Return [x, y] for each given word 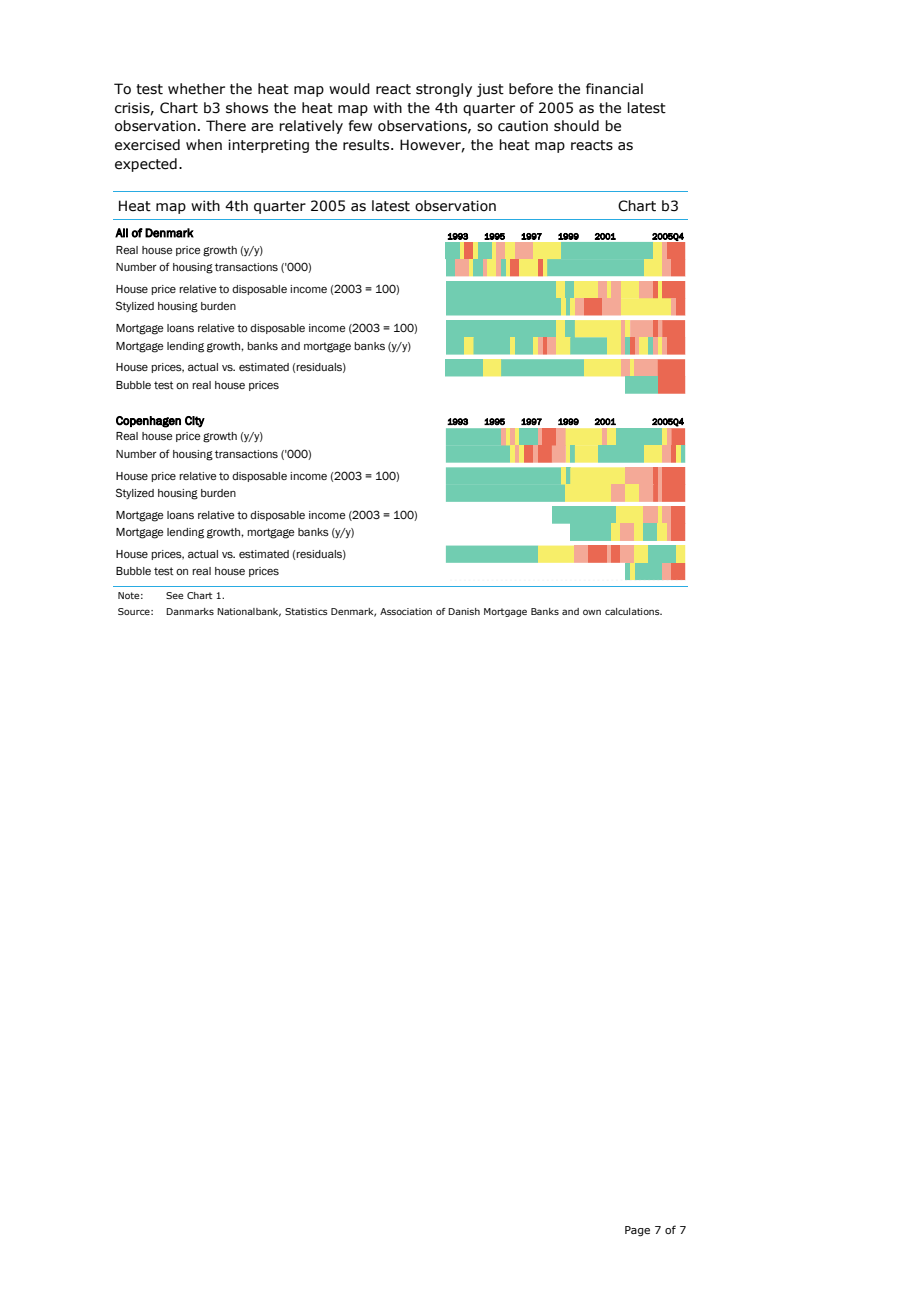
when [204, 145]
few [360, 126]
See [174, 595]
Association [406, 611]
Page [637, 1231]
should [576, 126]
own [592, 612]
